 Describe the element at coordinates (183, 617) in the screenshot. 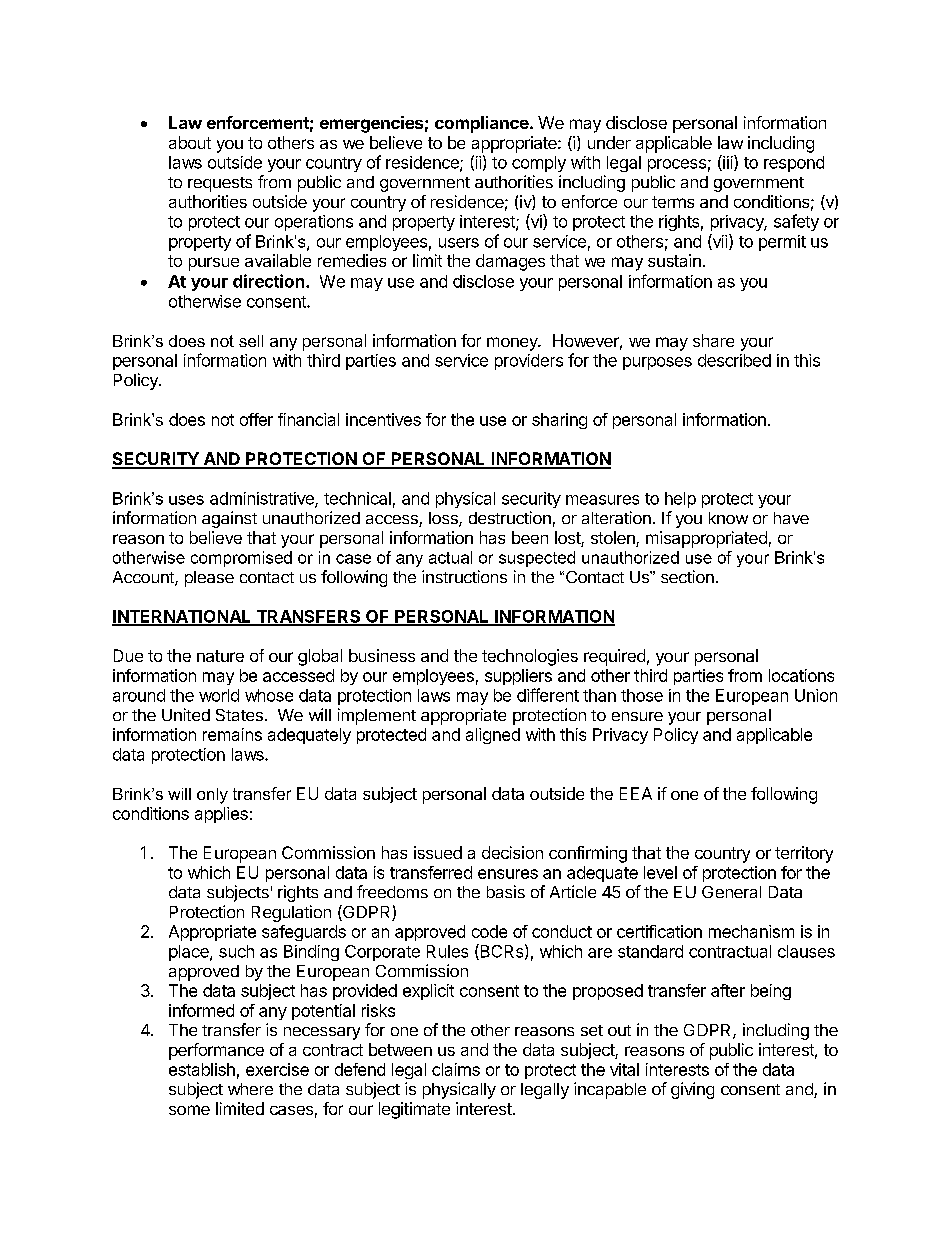

I see `INTERNATIONAL` at that location.
